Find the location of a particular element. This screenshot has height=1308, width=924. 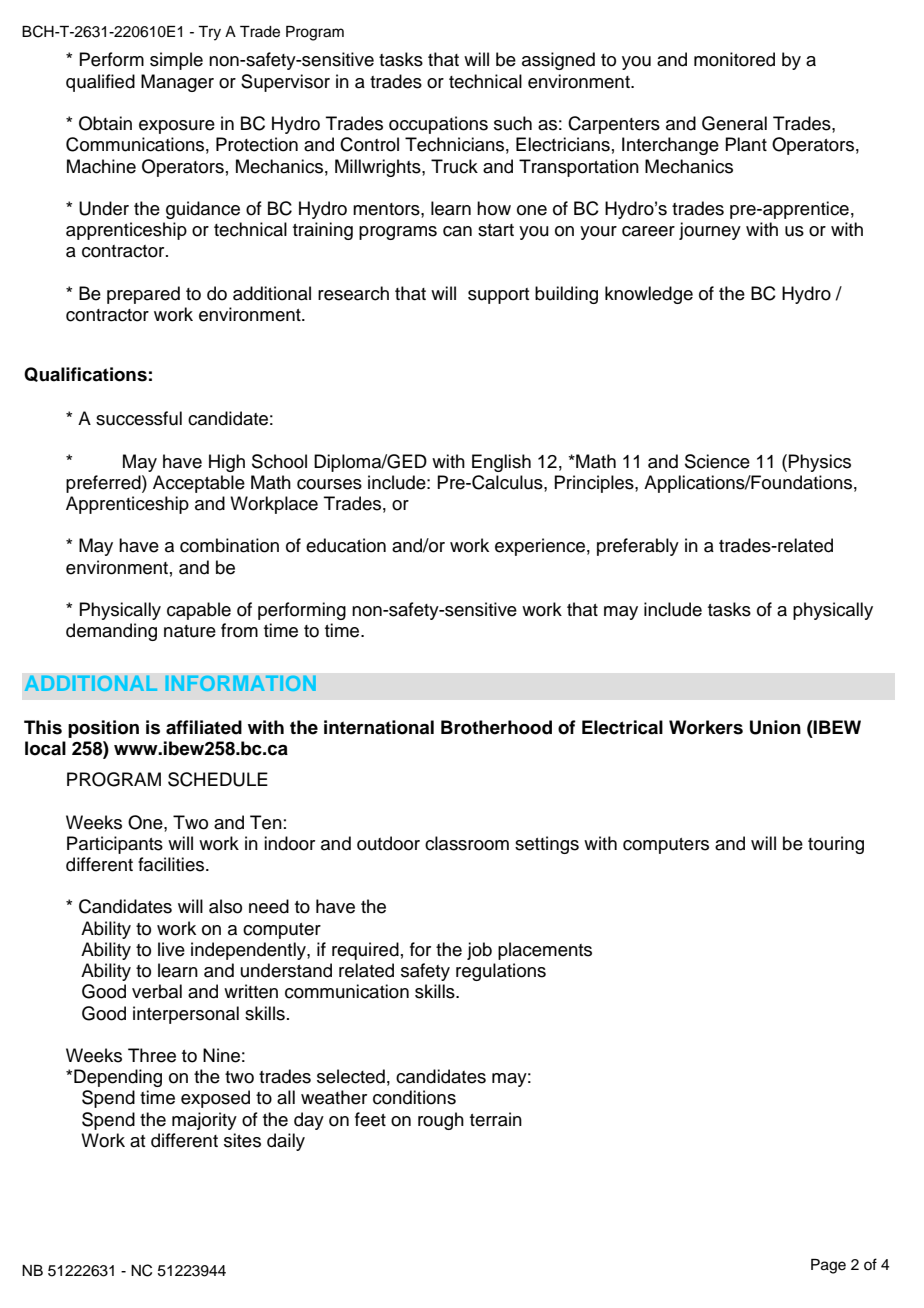

monitored is located at coordinates (734, 59).
